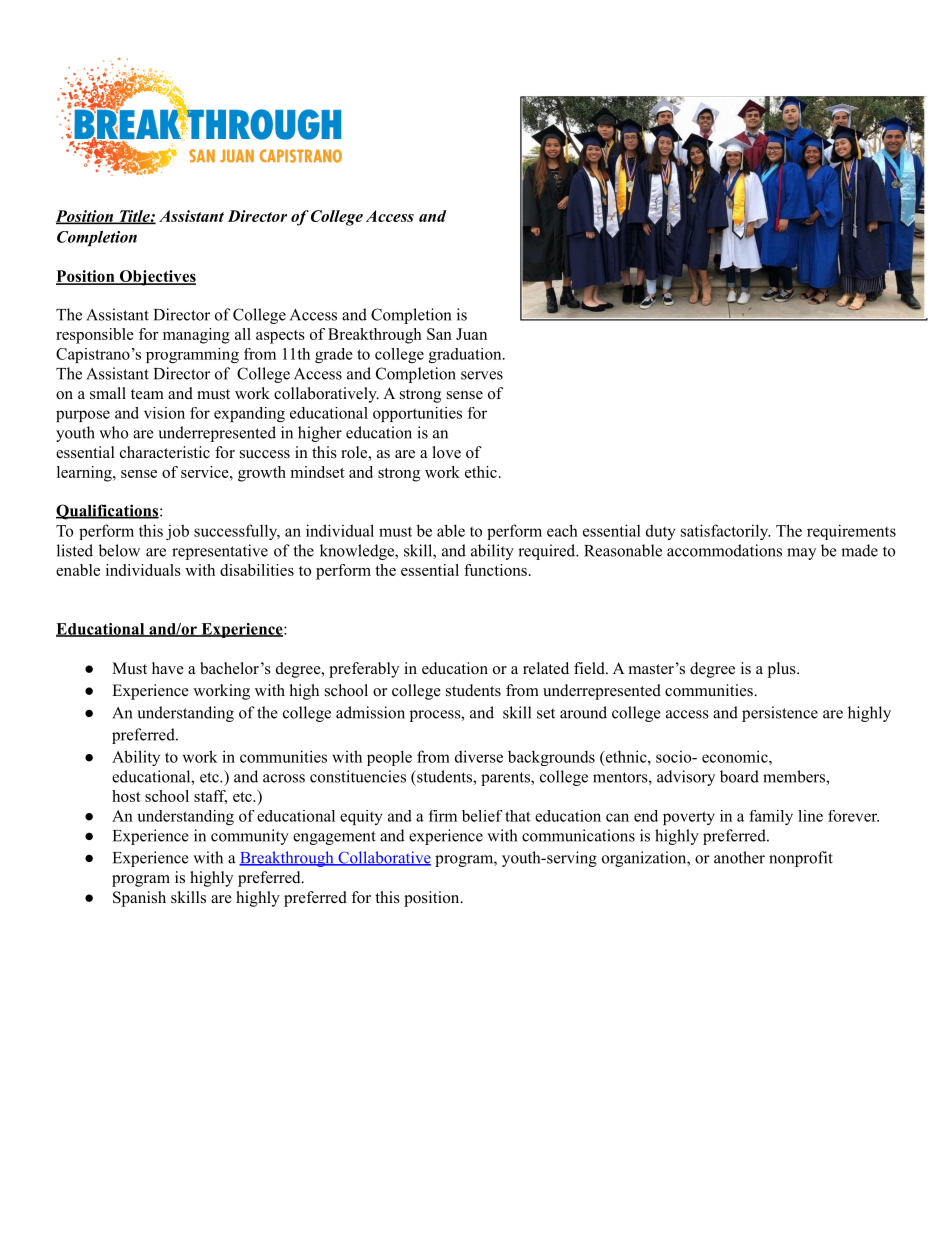  Describe the element at coordinates (780, 714) in the image. I see `persistence` at that location.
